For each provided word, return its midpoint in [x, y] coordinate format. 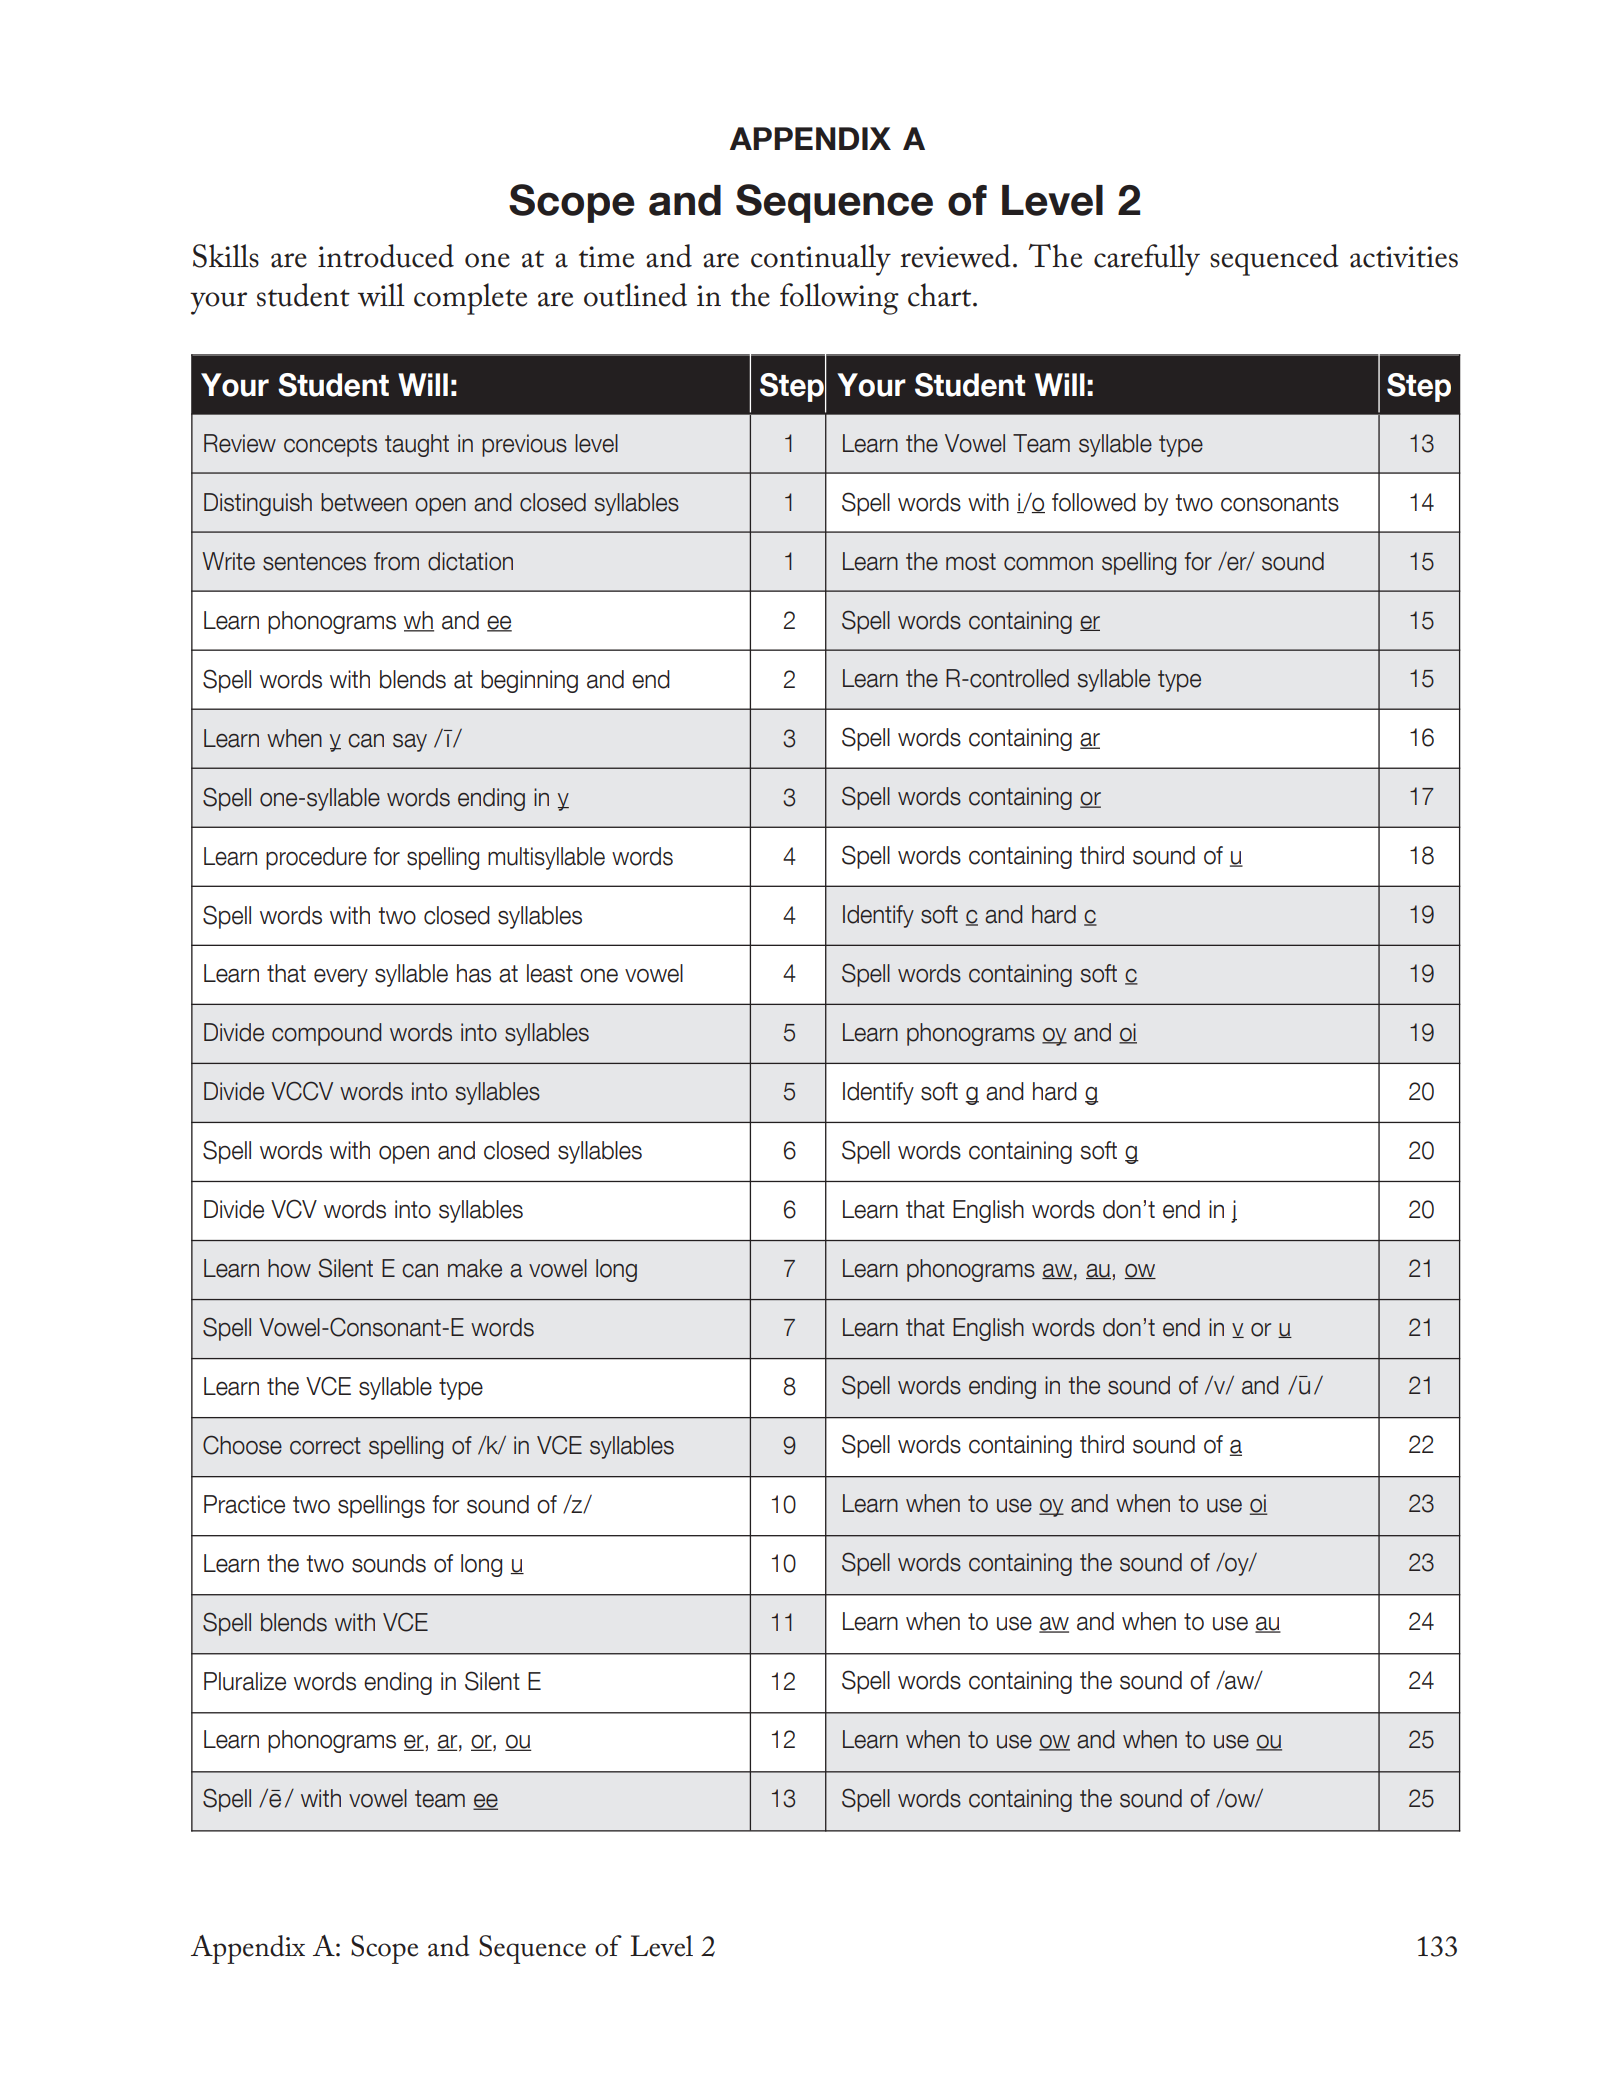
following [839, 299]
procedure [316, 858]
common [1048, 564]
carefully [1147, 260]
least [550, 973]
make [475, 1268]
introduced [386, 256]
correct [325, 1446]
